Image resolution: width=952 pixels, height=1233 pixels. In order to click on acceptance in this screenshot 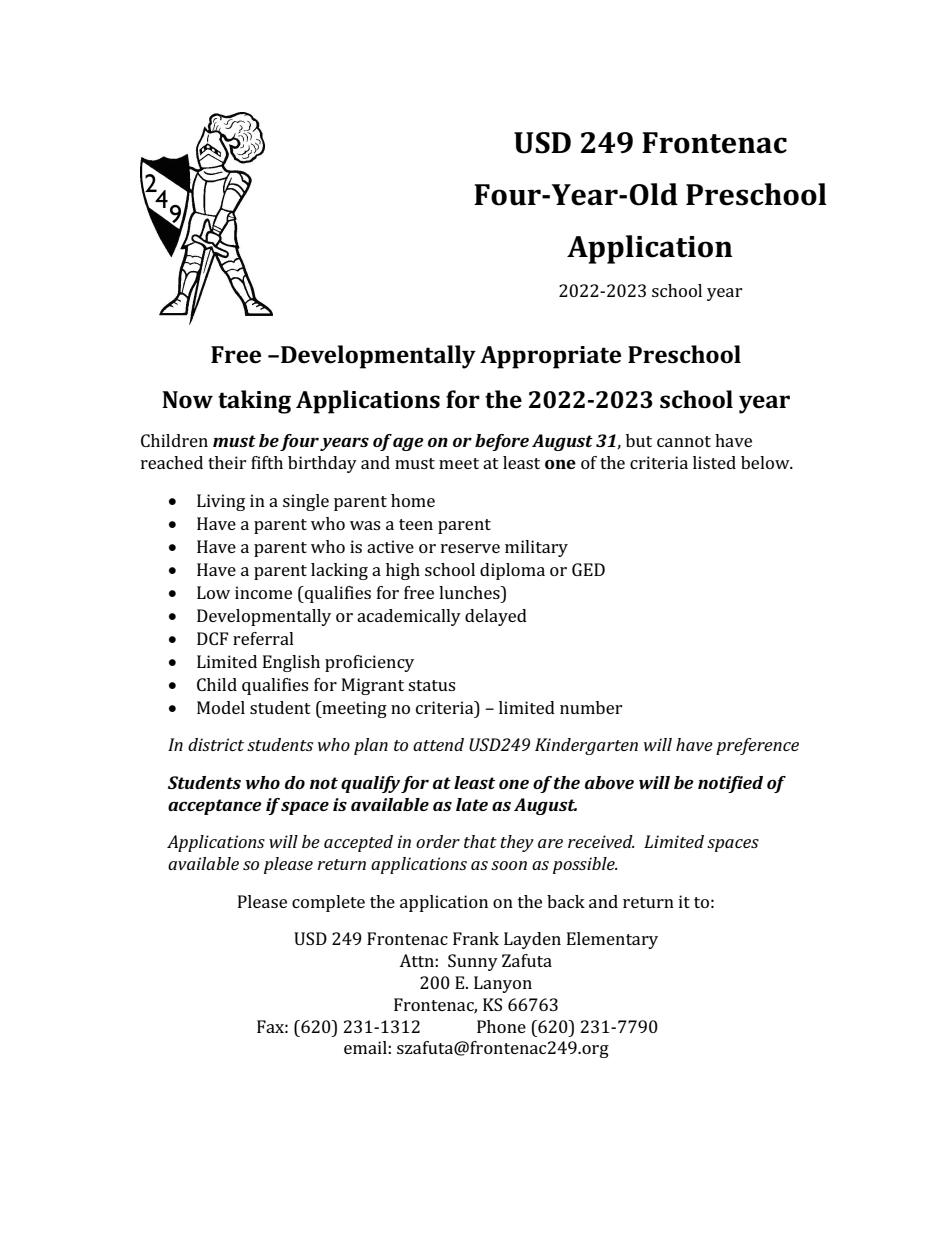, I will do `click(215, 807)`.
